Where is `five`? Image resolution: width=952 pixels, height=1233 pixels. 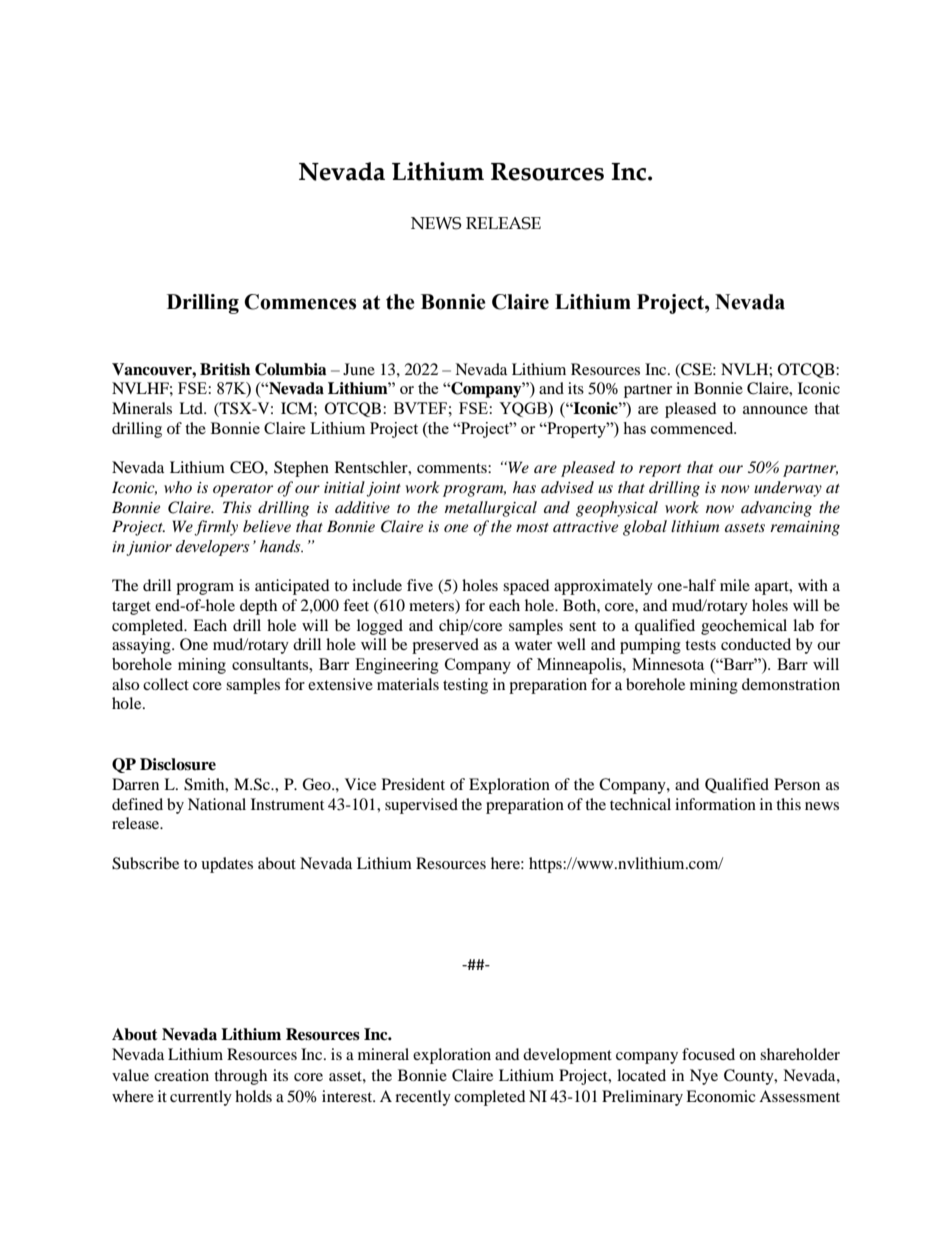 five is located at coordinates (420, 585).
